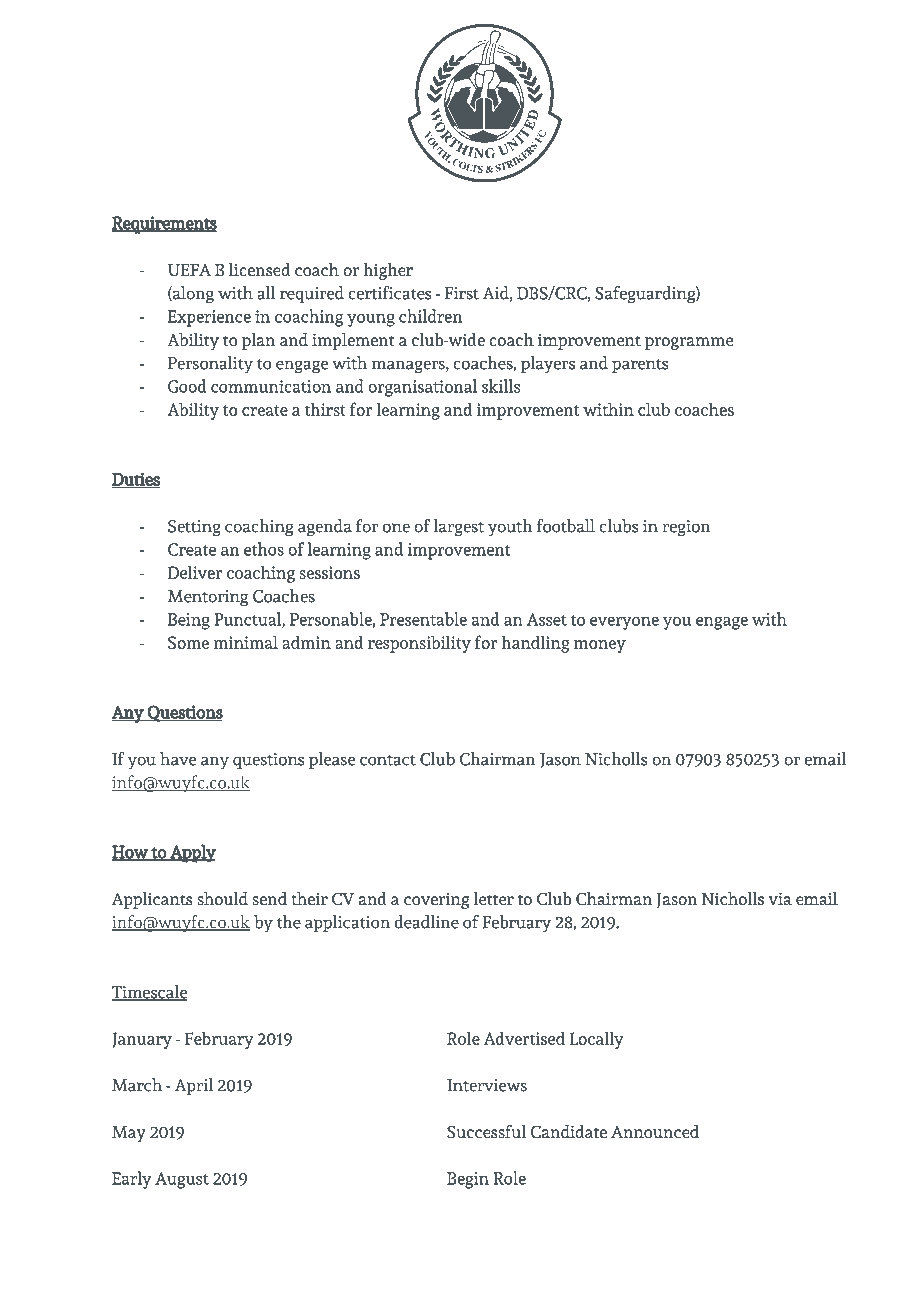 This page has width=924, height=1308. Describe the element at coordinates (436, 901) in the page. I see `covering` at that location.
